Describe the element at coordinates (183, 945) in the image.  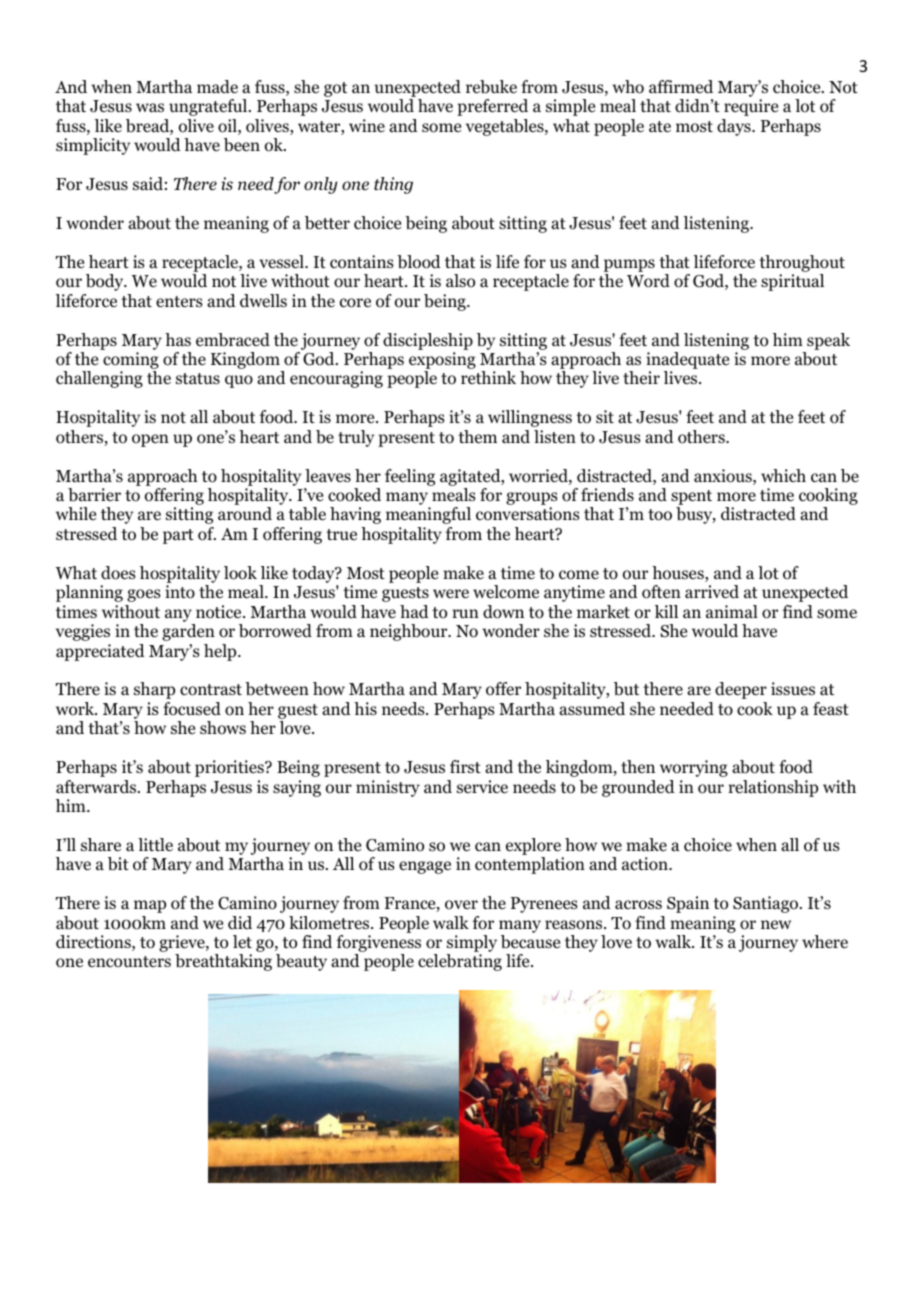
I see `grieve` at that location.
